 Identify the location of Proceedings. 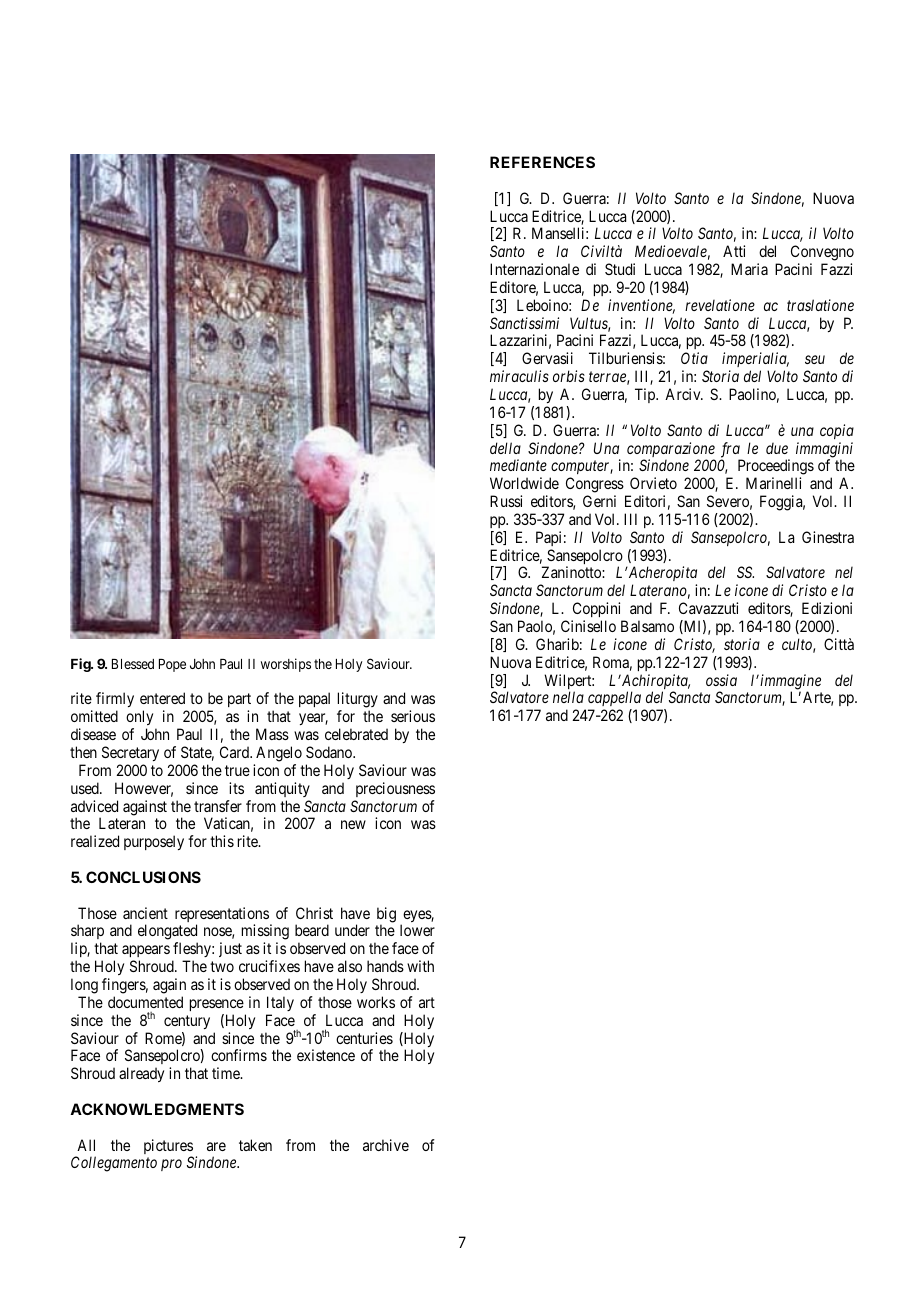
(776, 468).
